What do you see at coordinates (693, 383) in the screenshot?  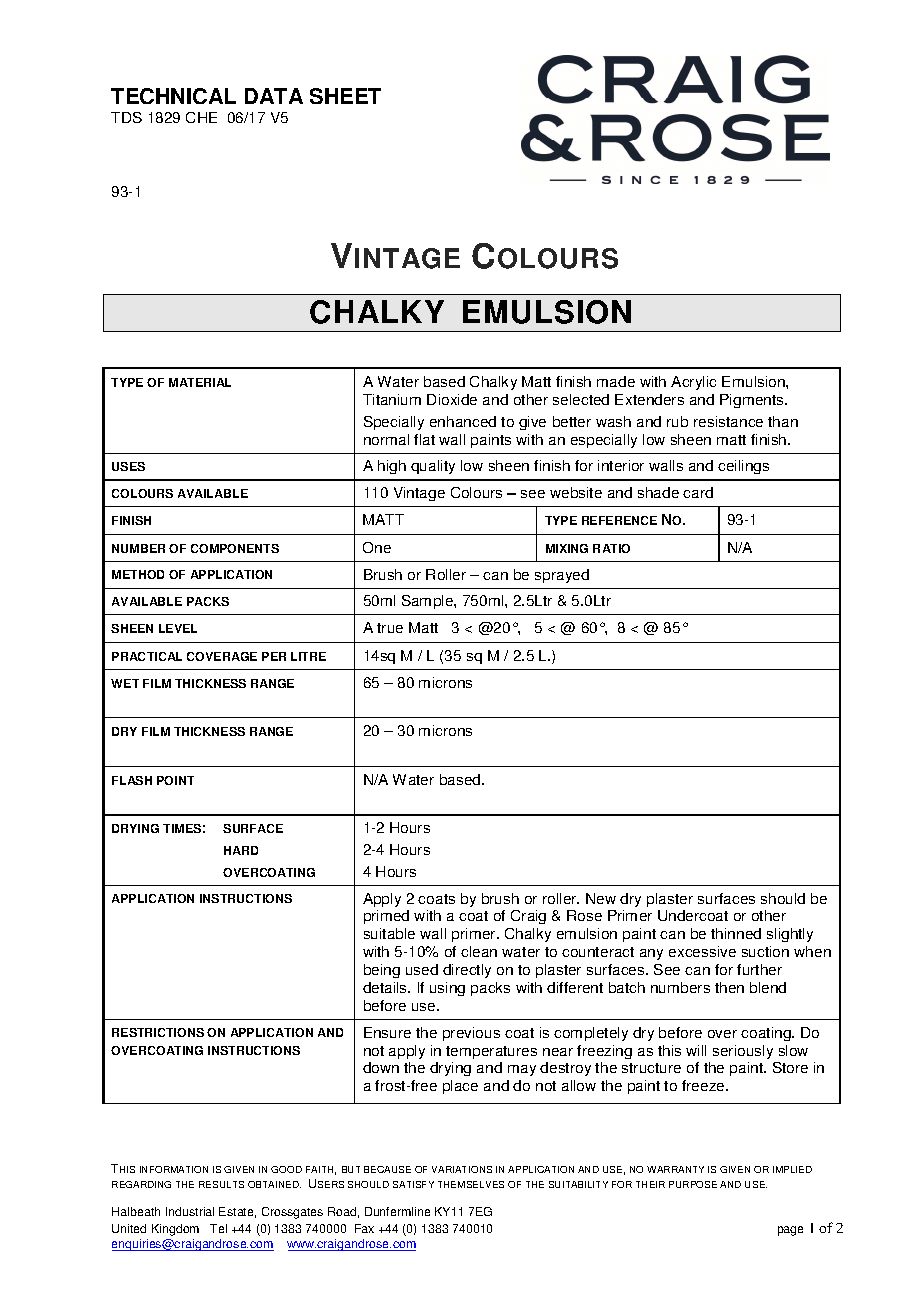 I see `Acrylic` at bounding box center [693, 383].
